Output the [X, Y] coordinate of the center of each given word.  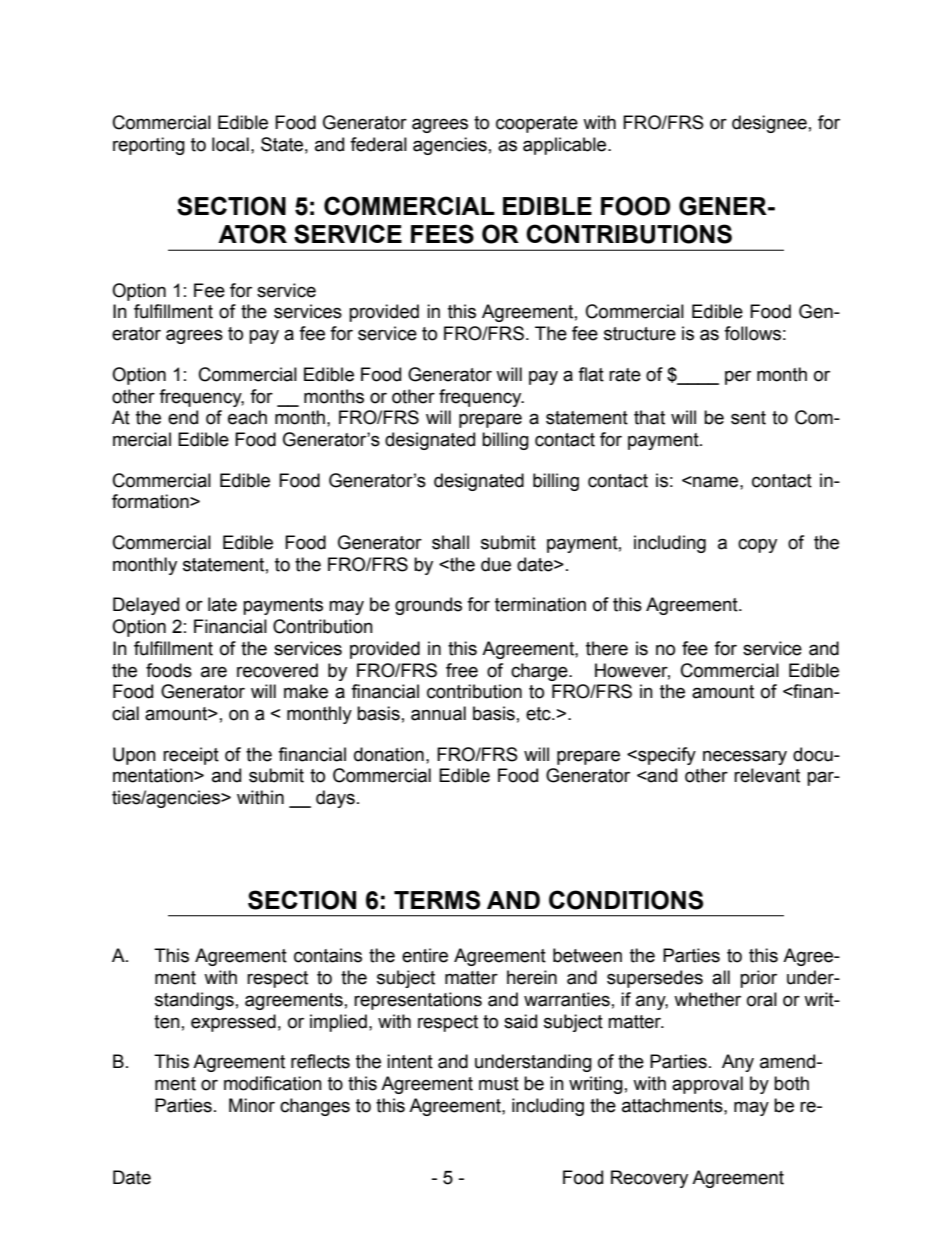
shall [450, 542]
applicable [566, 146]
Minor [252, 1105]
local [230, 144]
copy [757, 545]
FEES [442, 234]
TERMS [437, 900]
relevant [767, 775]
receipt [191, 756]
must [499, 1084]
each [247, 417]
